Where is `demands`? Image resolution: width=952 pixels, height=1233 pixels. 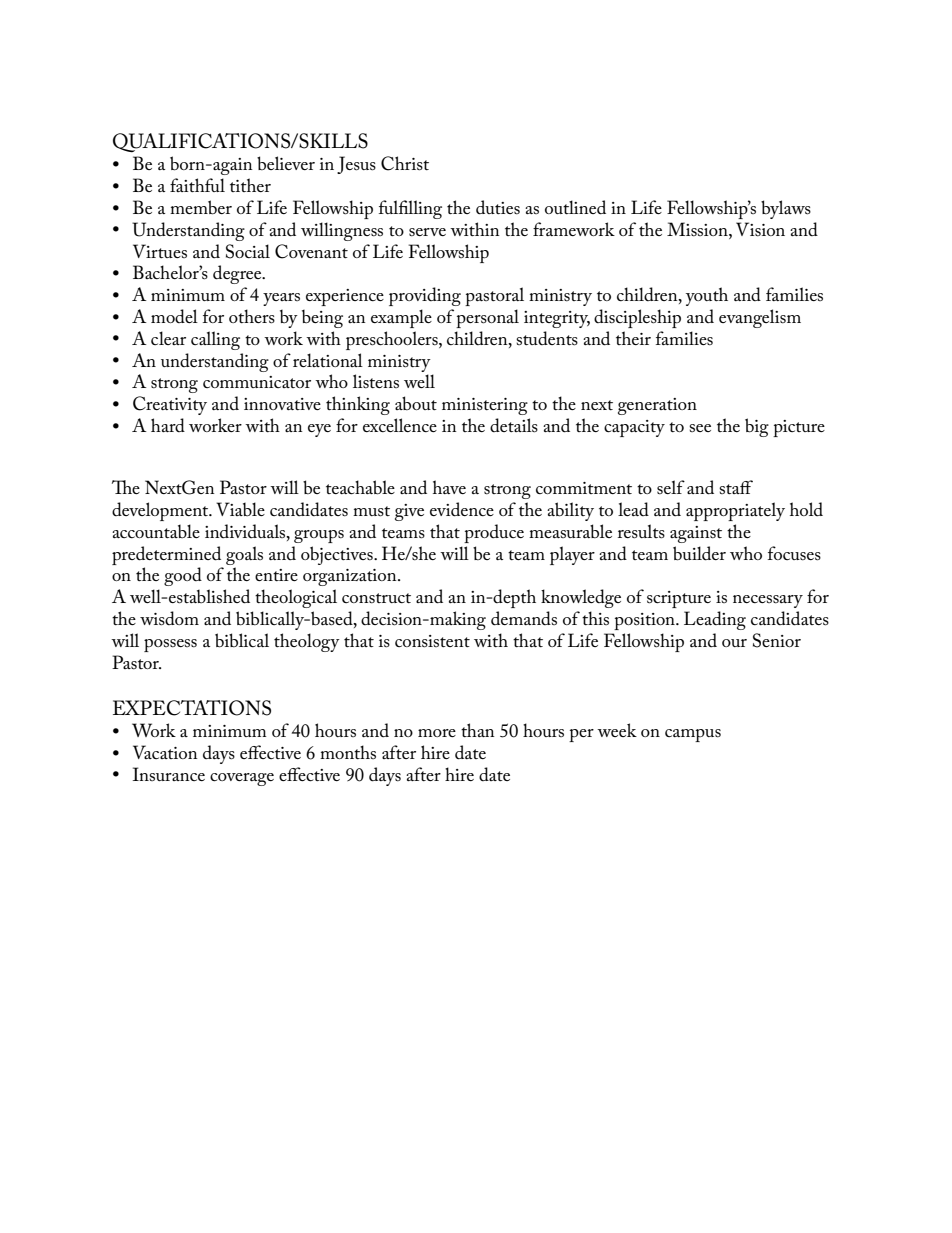 demands is located at coordinates (524, 618).
